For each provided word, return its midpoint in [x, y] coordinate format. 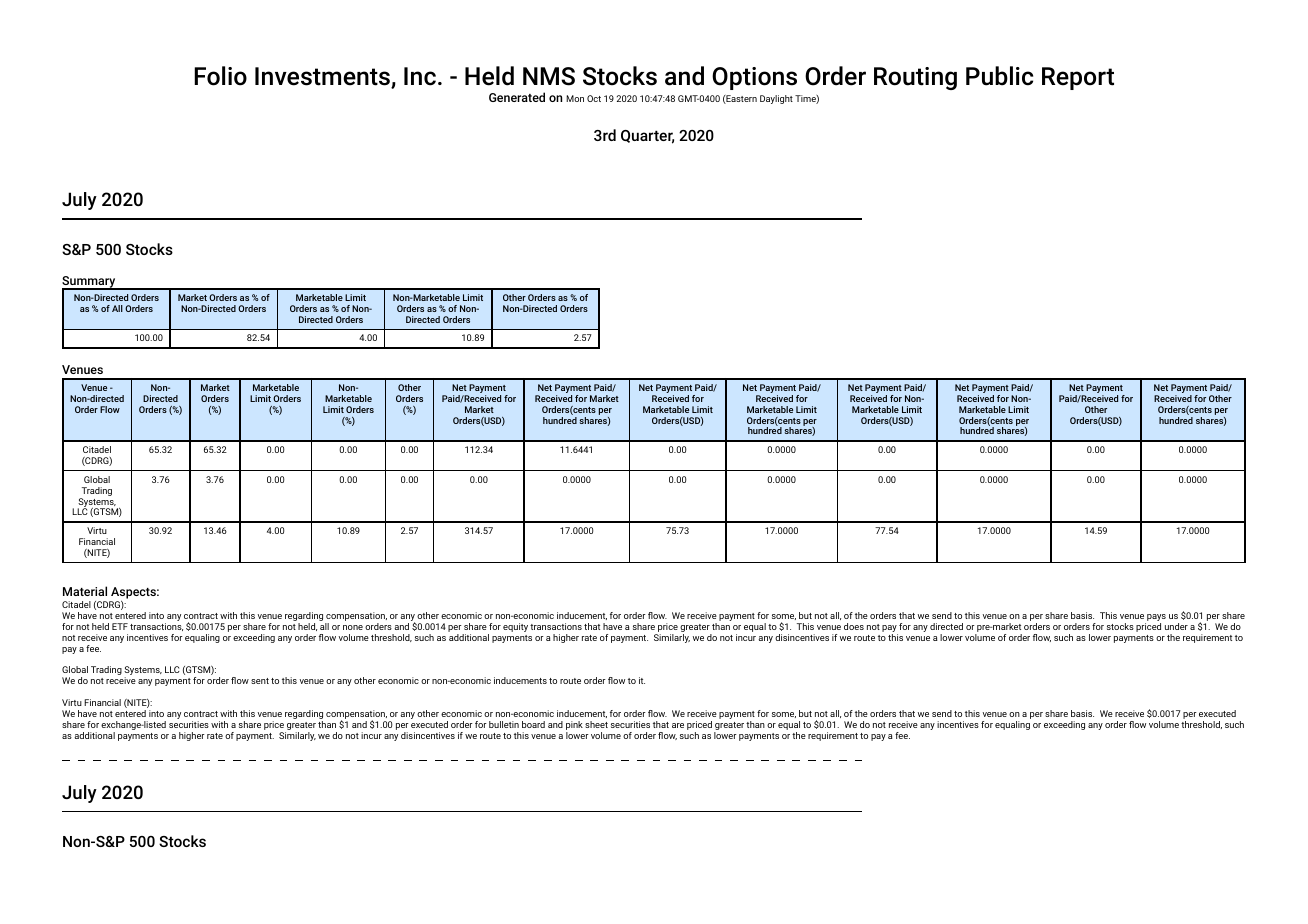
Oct [594, 98]
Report [1078, 78]
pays [1155, 619]
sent [260, 681]
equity [515, 627]
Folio [220, 76]
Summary [90, 283]
